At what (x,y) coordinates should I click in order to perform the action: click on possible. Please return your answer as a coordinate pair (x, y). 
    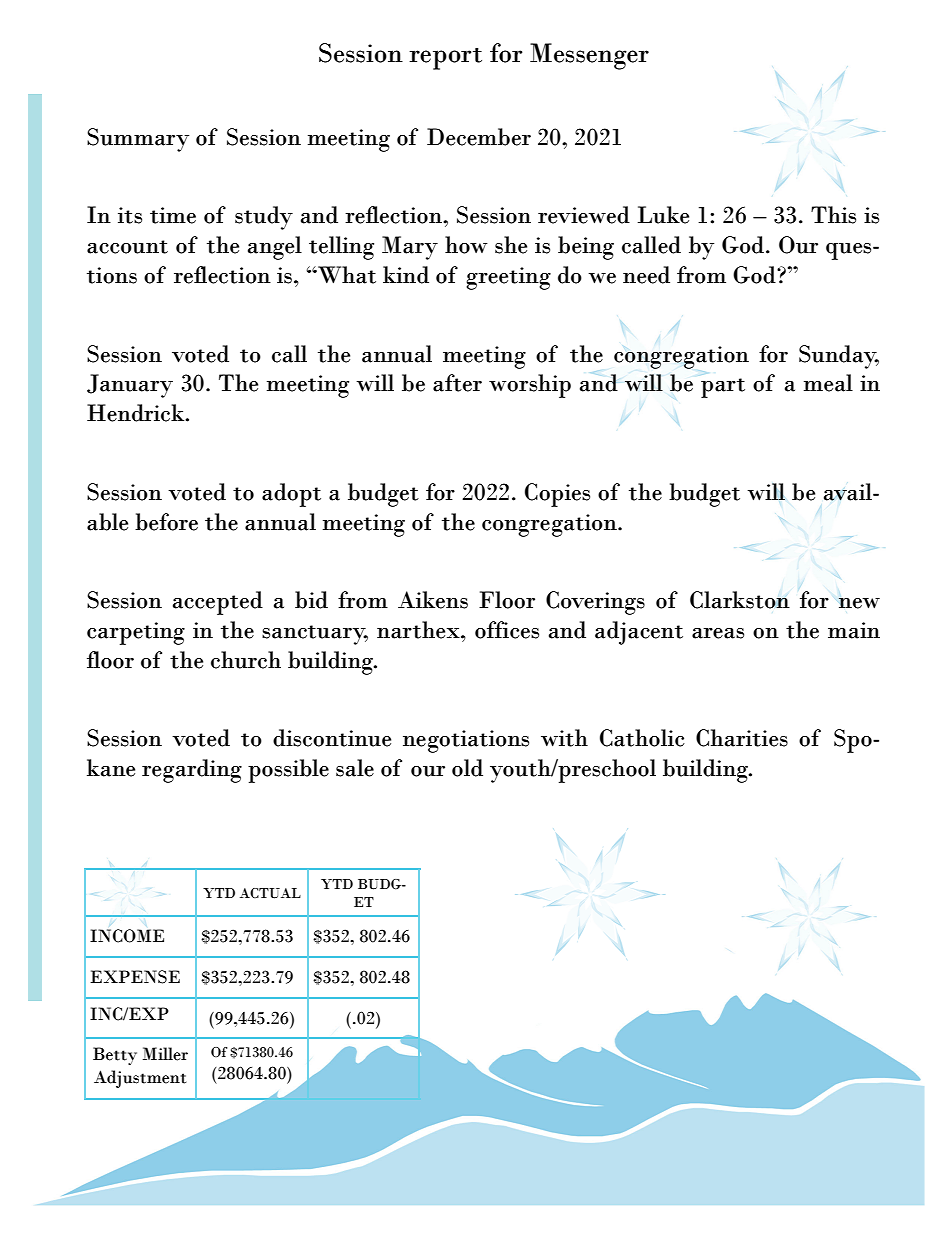
    Looking at the image, I should click on (288, 771).
